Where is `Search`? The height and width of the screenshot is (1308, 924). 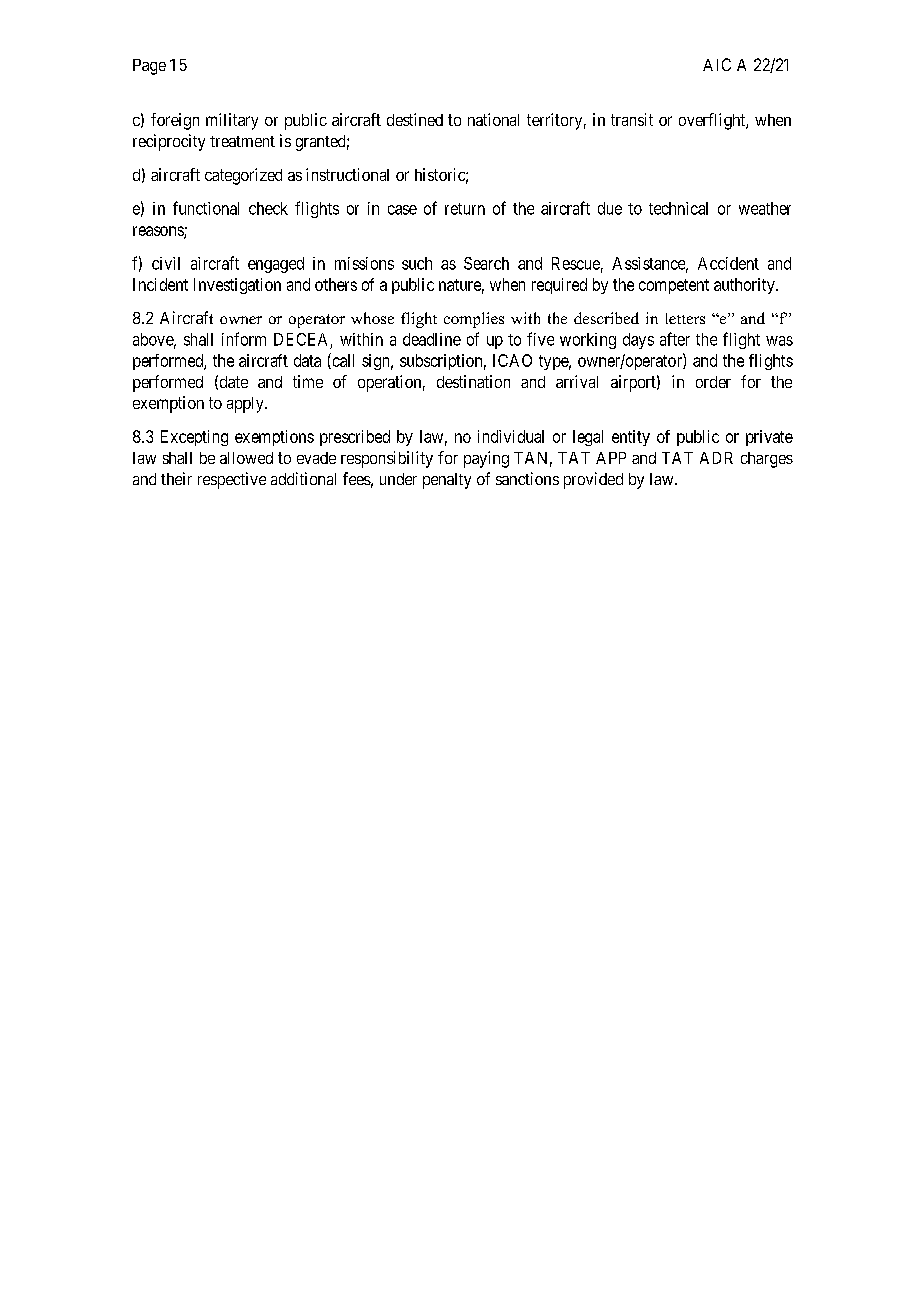
Search is located at coordinates (486, 263).
